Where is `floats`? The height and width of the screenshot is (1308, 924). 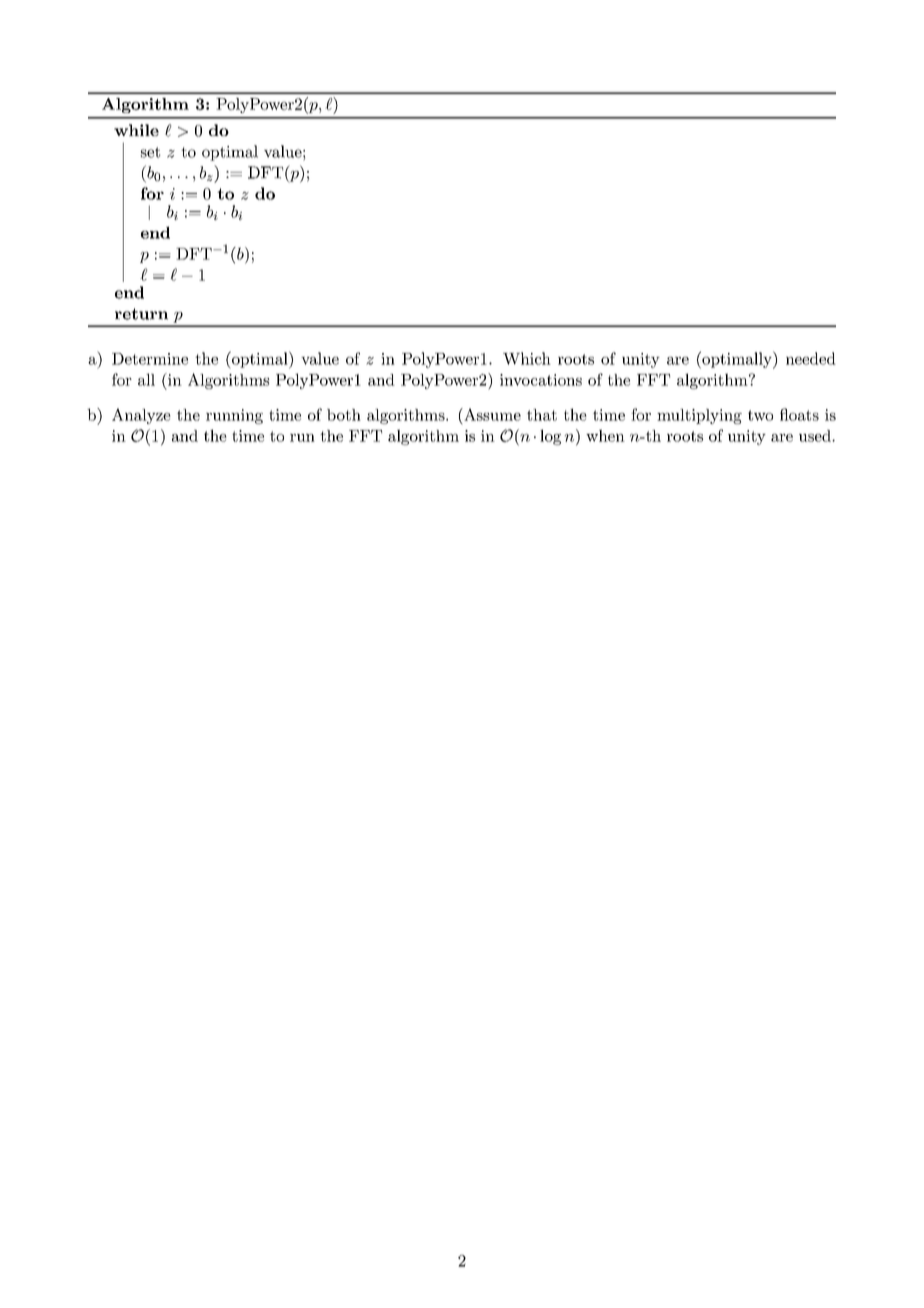 floats is located at coordinates (799, 414).
